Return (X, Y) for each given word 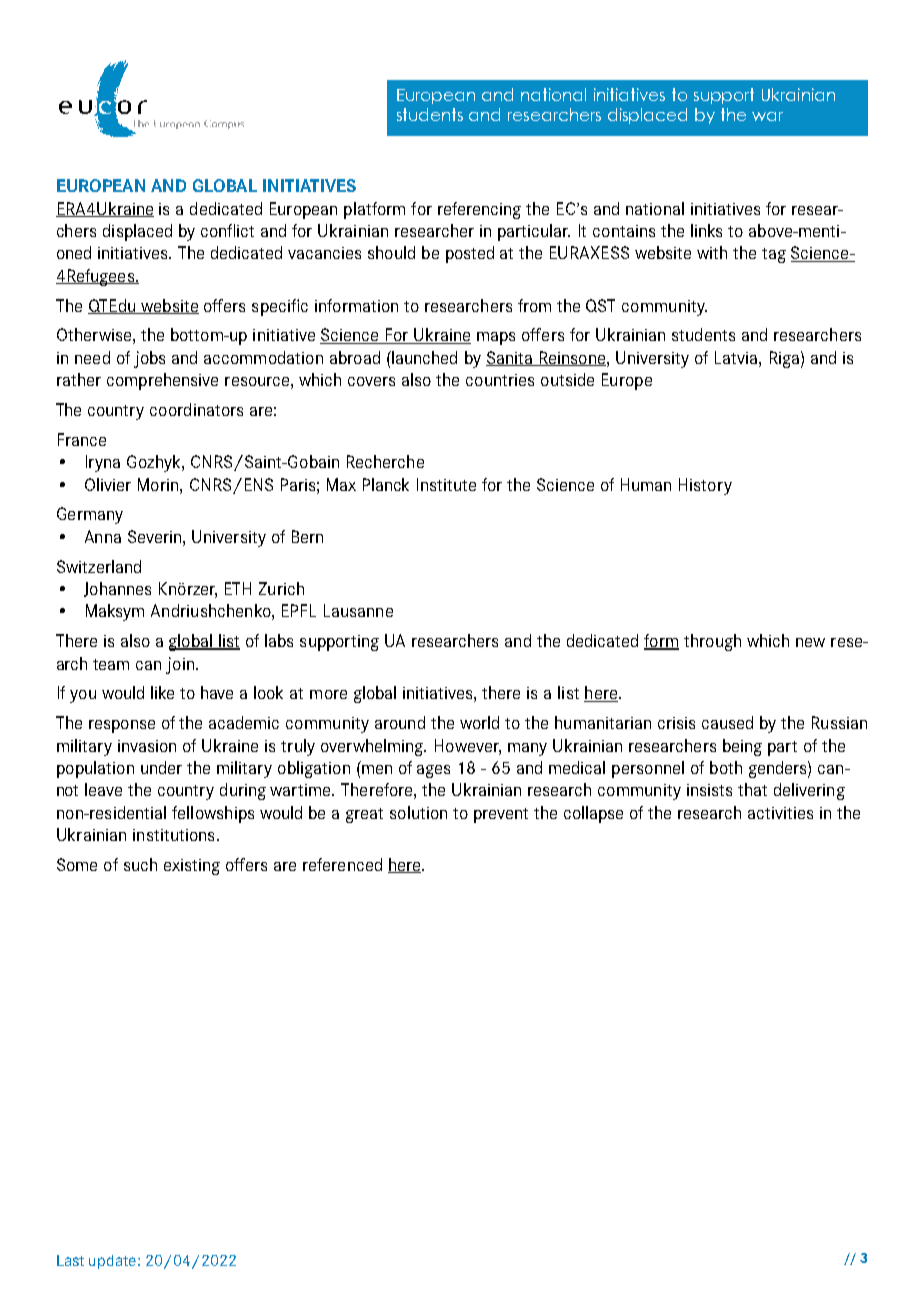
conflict (227, 230)
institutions (173, 835)
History (705, 486)
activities (780, 813)
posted (470, 254)
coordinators (196, 409)
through (712, 642)
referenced (342, 864)
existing (192, 867)
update (112, 1262)
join (180, 665)
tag (774, 255)
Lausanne (358, 610)
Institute (446, 484)
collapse (593, 814)
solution (418, 812)
